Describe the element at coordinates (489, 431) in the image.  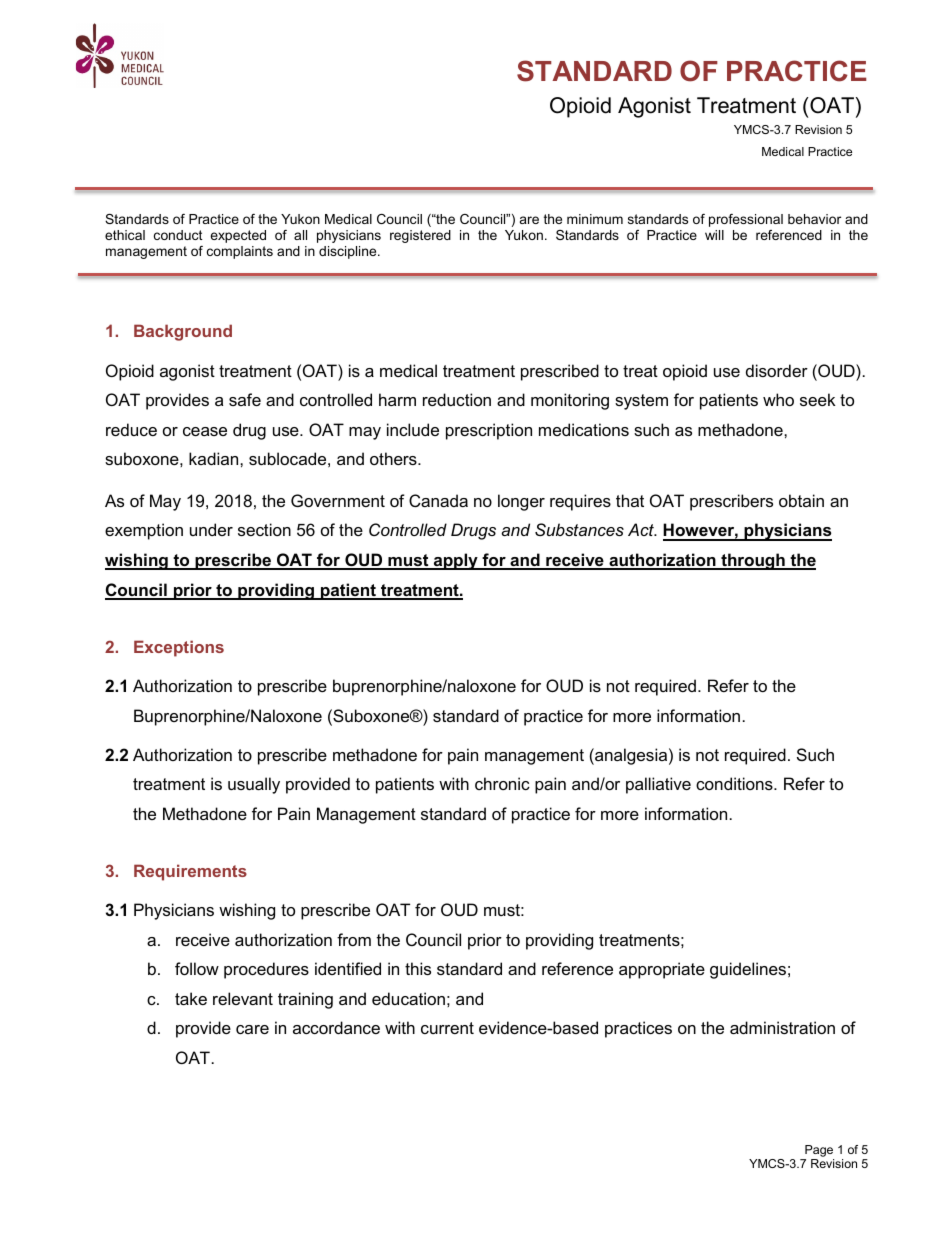
I see `prescription` at that location.
